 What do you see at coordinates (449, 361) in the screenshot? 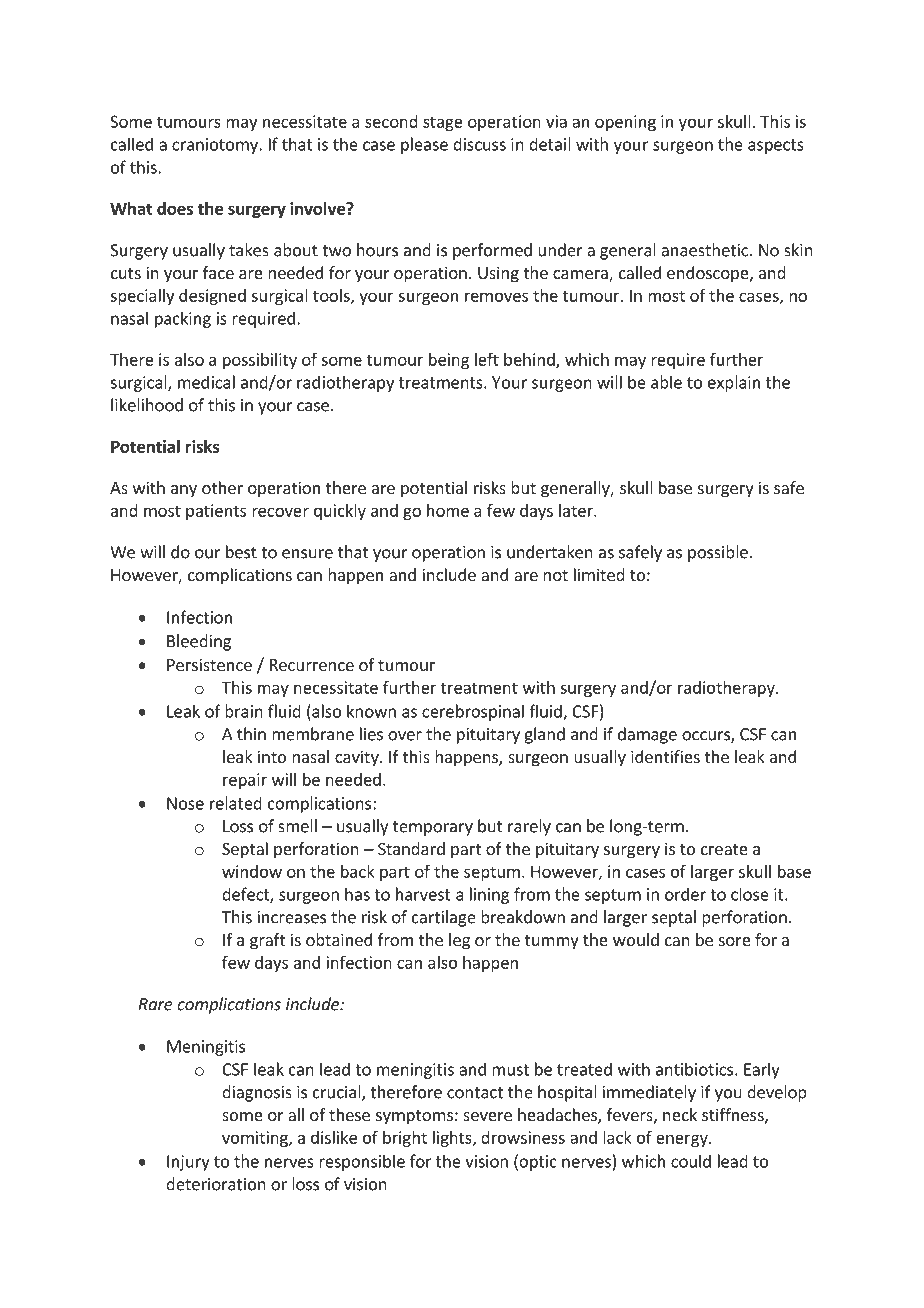
I see `being` at bounding box center [449, 361].
